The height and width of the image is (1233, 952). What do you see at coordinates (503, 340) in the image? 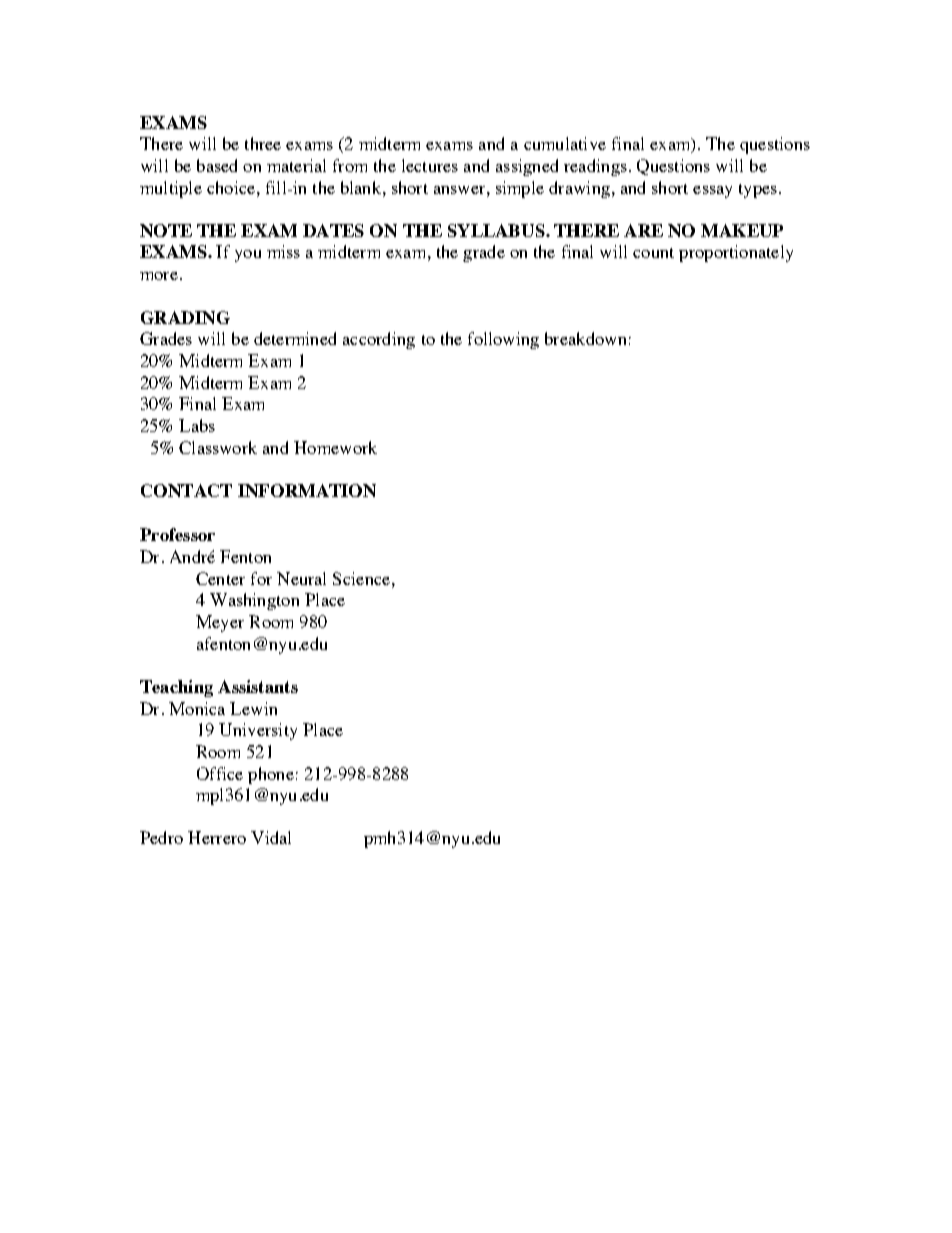
I see `following` at bounding box center [503, 340].
